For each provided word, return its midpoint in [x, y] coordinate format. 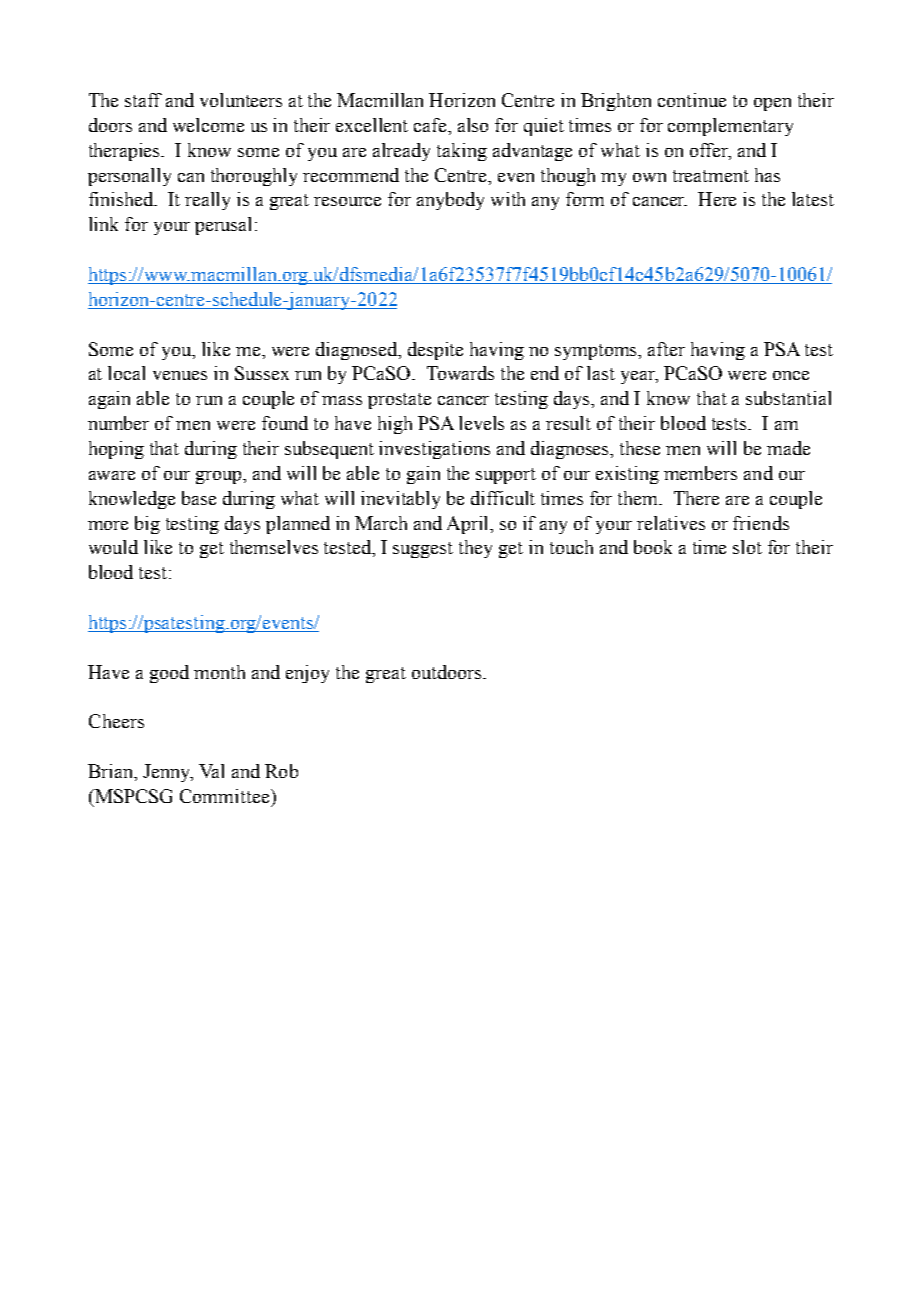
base [199, 498]
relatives [671, 523]
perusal [225, 226]
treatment [711, 176]
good [169, 674]
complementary [730, 127]
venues [180, 375]
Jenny [168, 773]
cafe [432, 126]
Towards [460, 373]
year [639, 377]
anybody [450, 201]
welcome [208, 125]
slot [747, 547]
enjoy [307, 674]
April [469, 525]
